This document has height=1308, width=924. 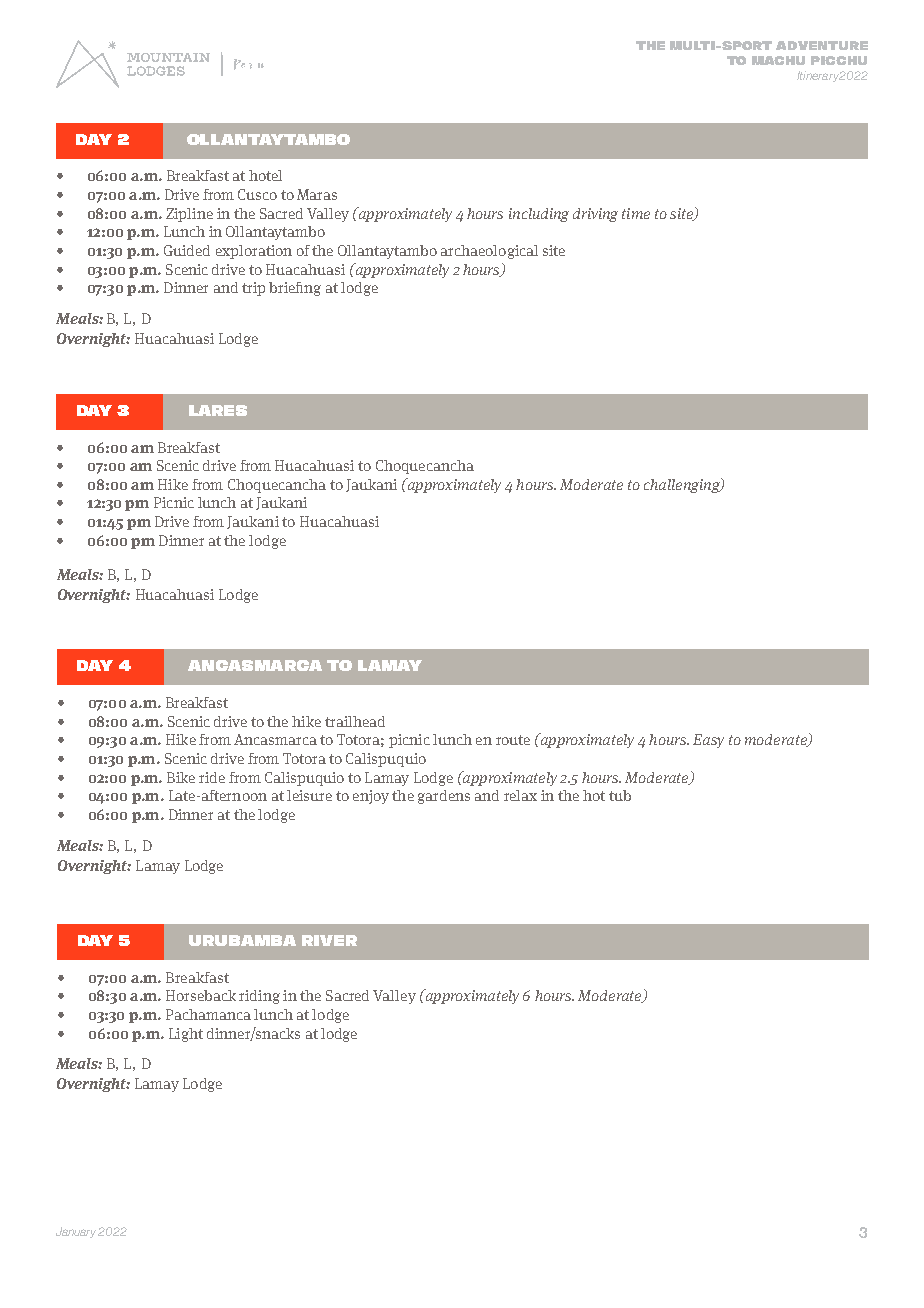 What do you see at coordinates (181, 777) in the document?
I see `Bike` at bounding box center [181, 777].
